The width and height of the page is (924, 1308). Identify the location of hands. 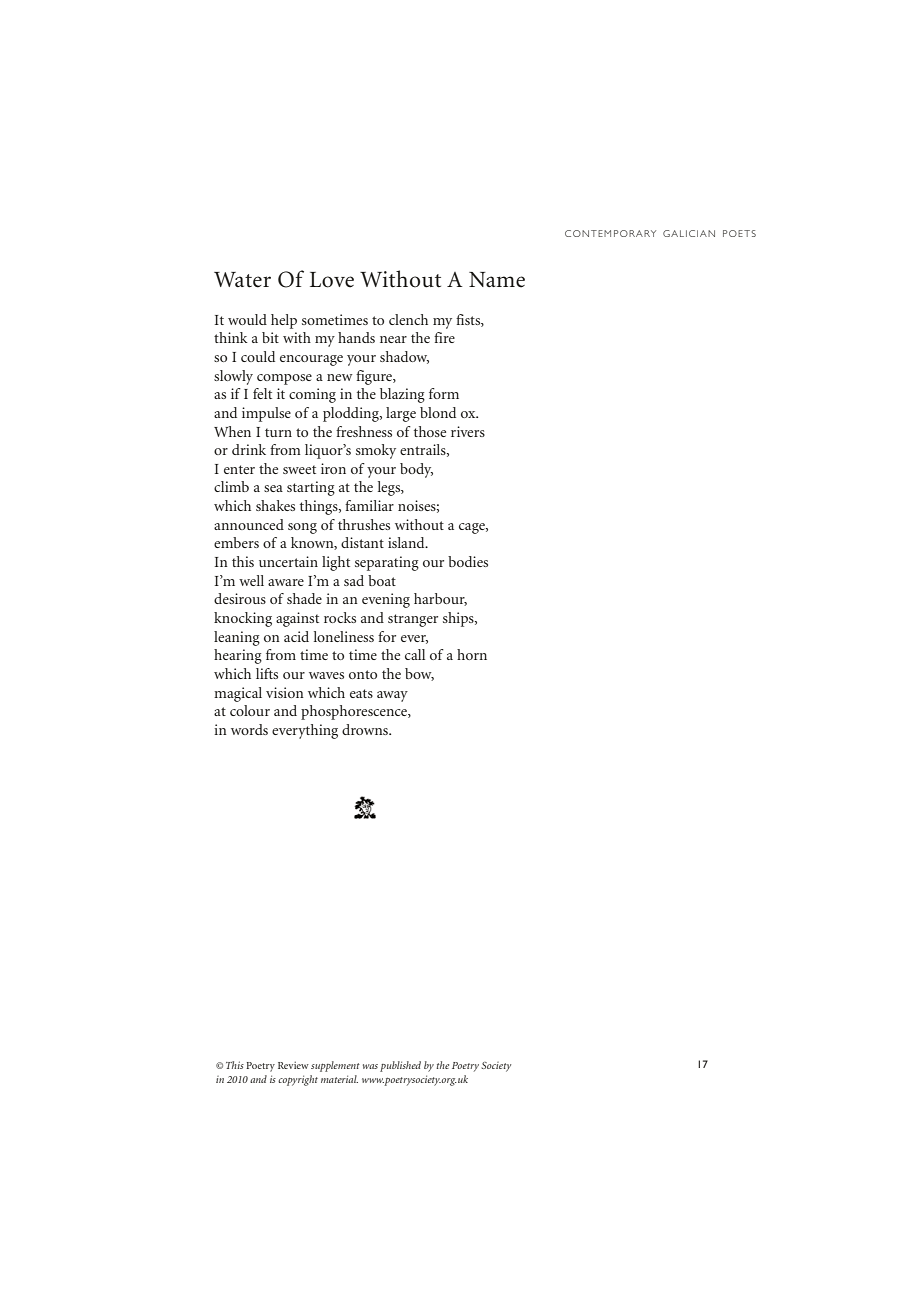
(356, 337).
